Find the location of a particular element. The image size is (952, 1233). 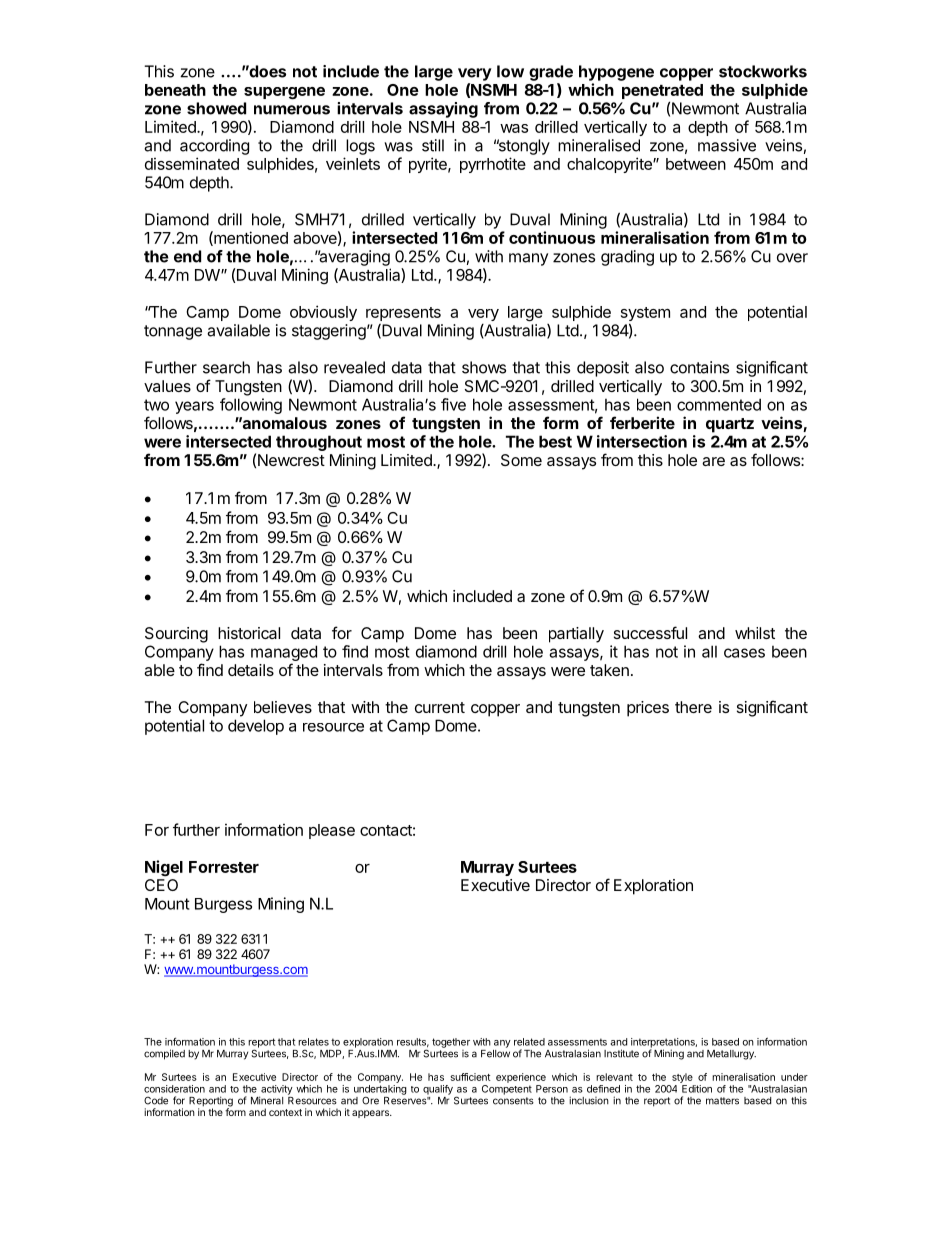

Edition is located at coordinates (697, 1089).
